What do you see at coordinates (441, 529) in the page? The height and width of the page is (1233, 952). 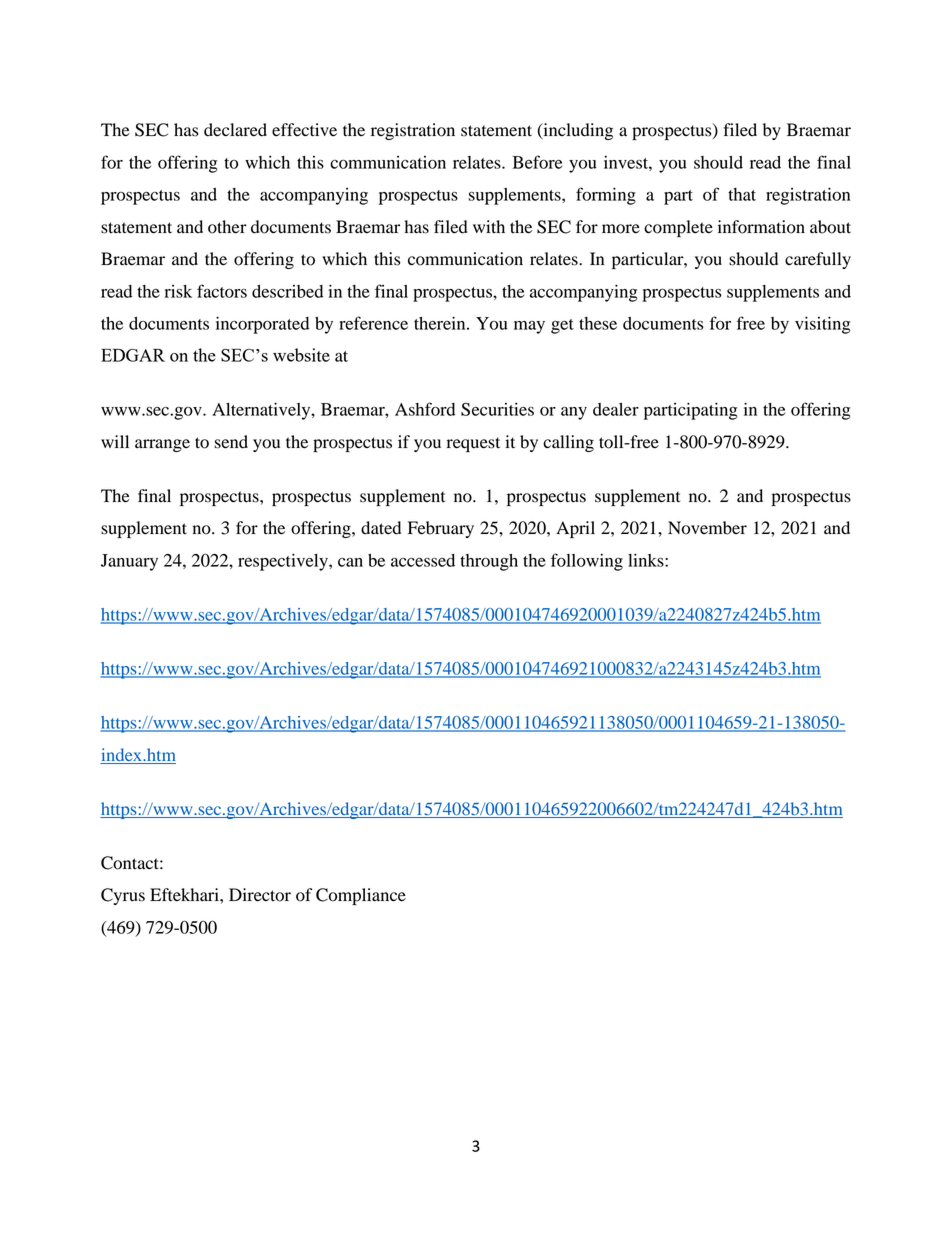 I see `February` at bounding box center [441, 529].
